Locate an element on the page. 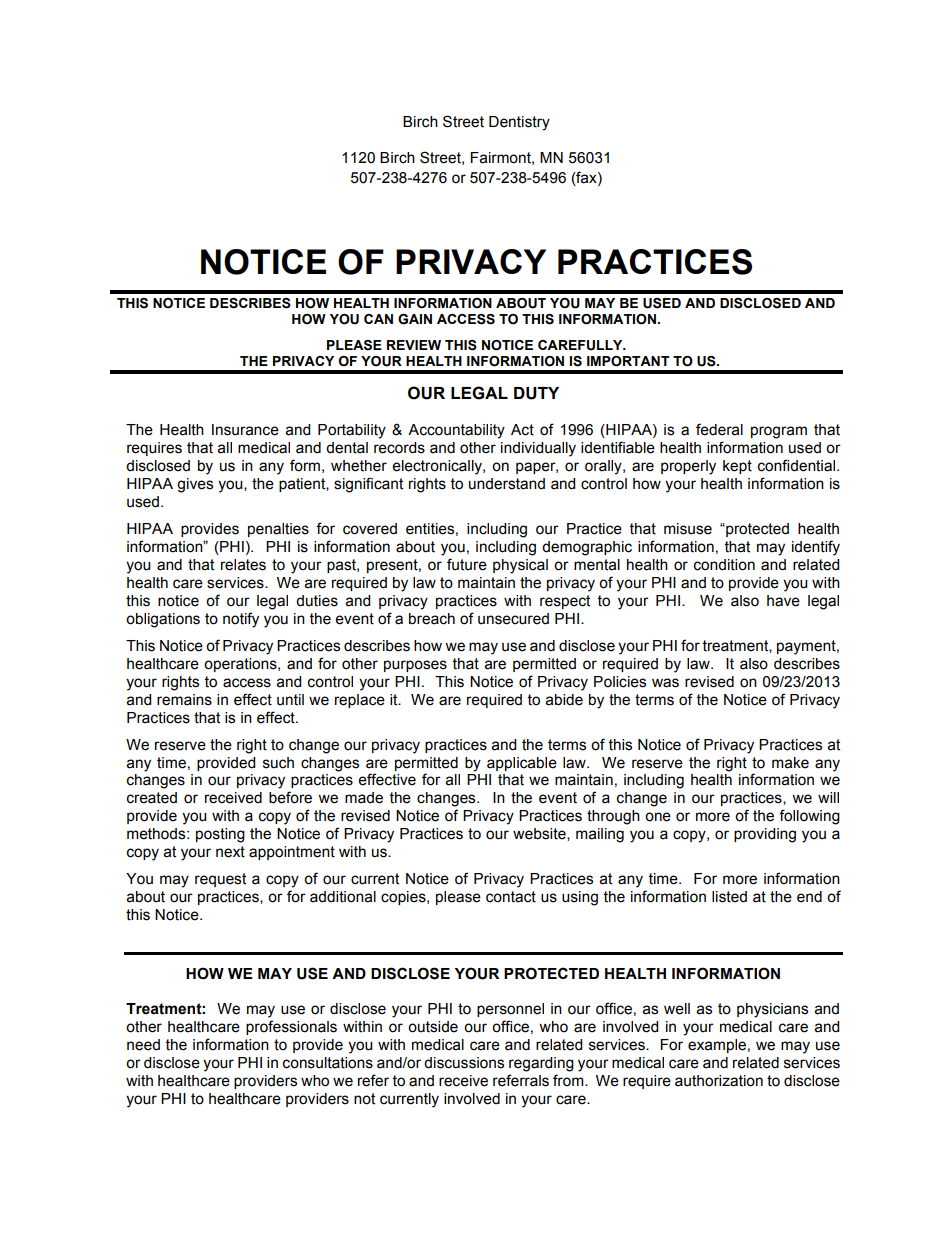 This image has height=1233, width=952. professionals is located at coordinates (291, 1027).
